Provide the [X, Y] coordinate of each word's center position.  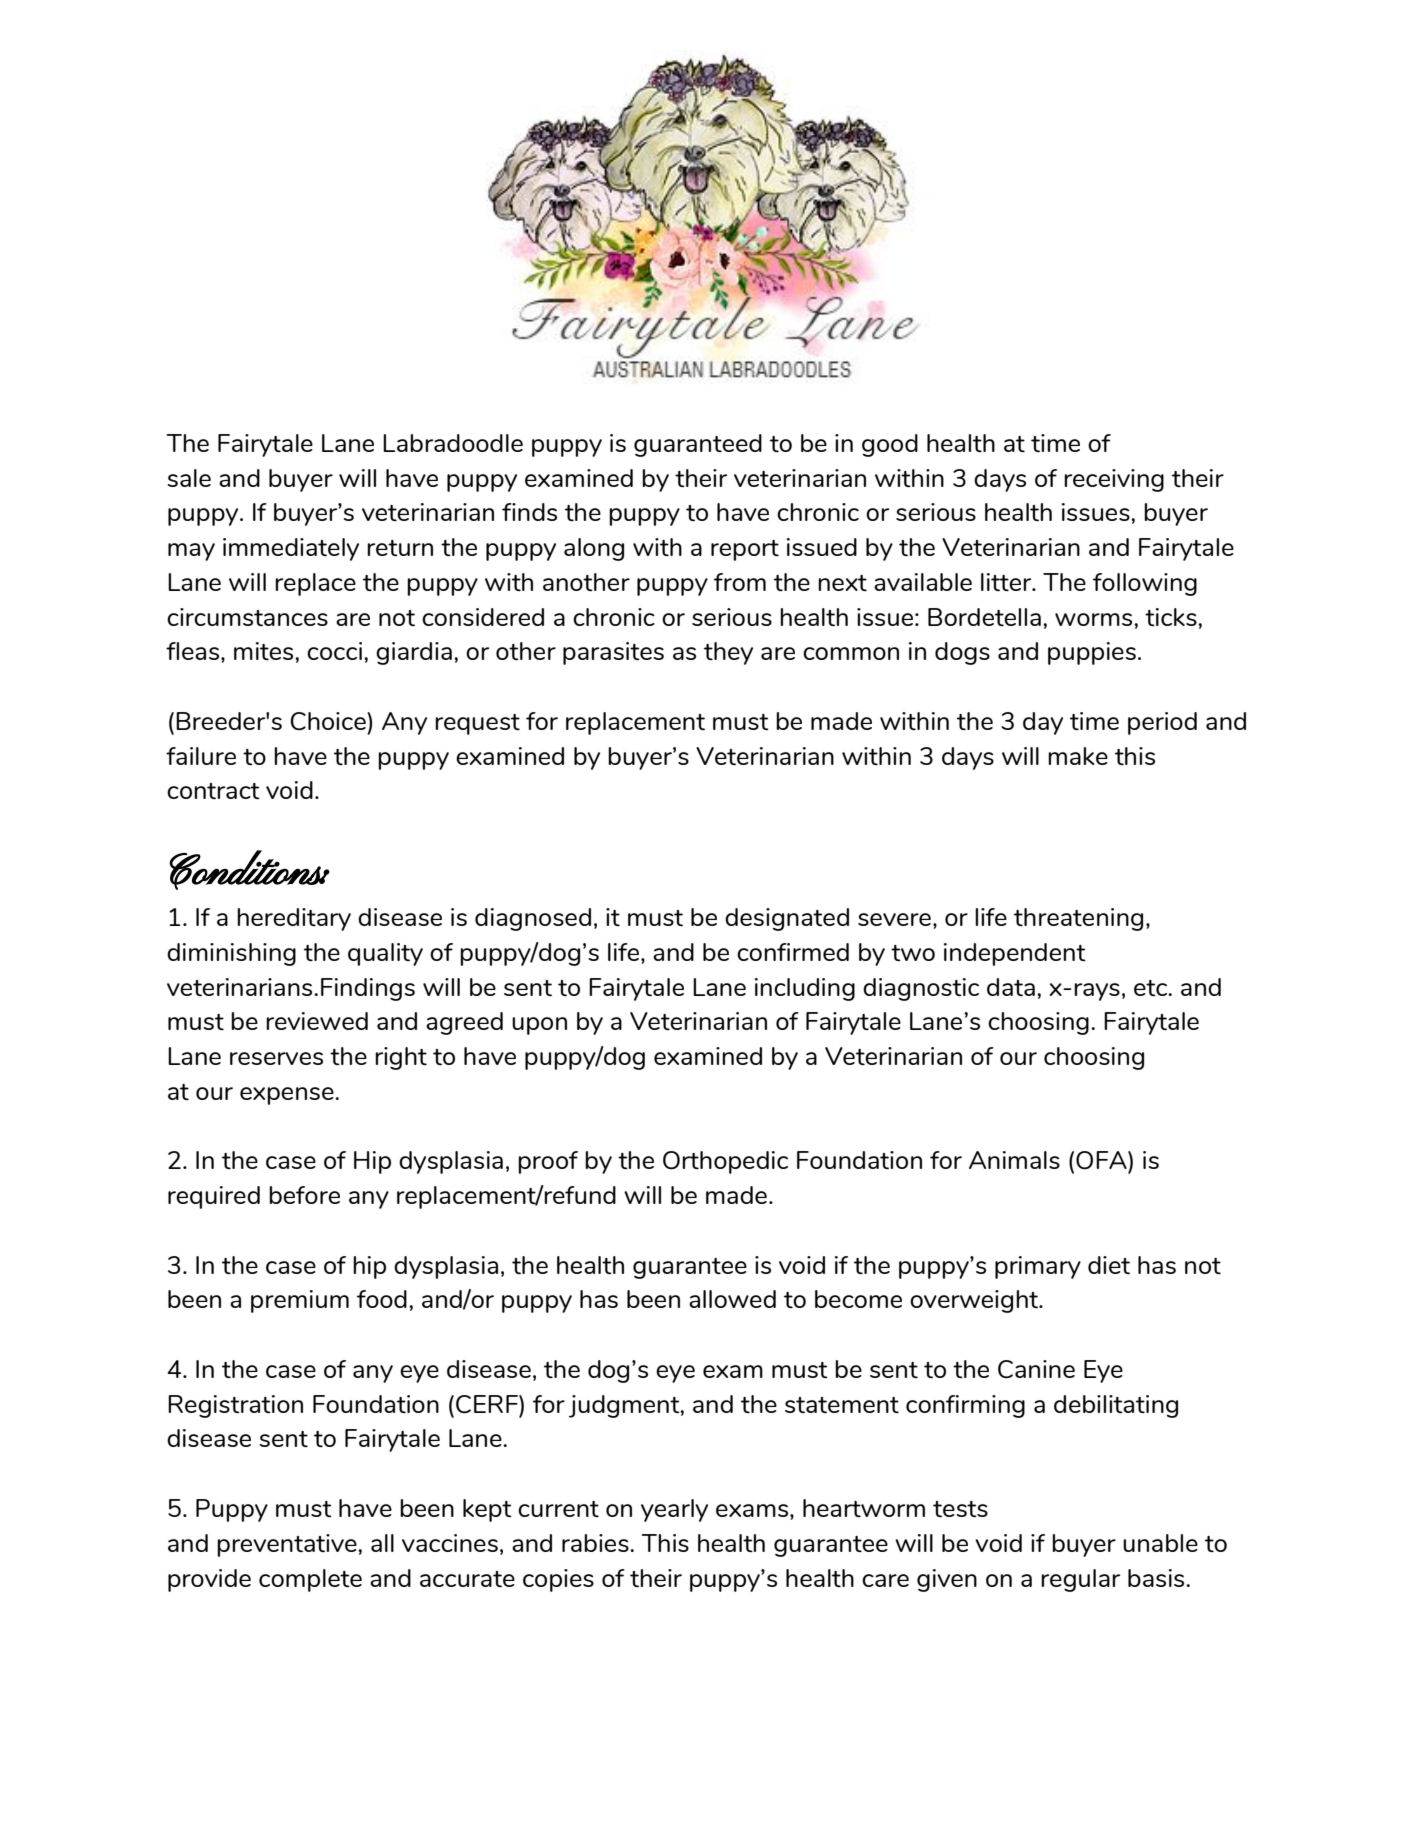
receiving [1114, 480]
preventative [288, 1545]
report [745, 550]
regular [1080, 1580]
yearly [674, 1510]
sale [189, 478]
